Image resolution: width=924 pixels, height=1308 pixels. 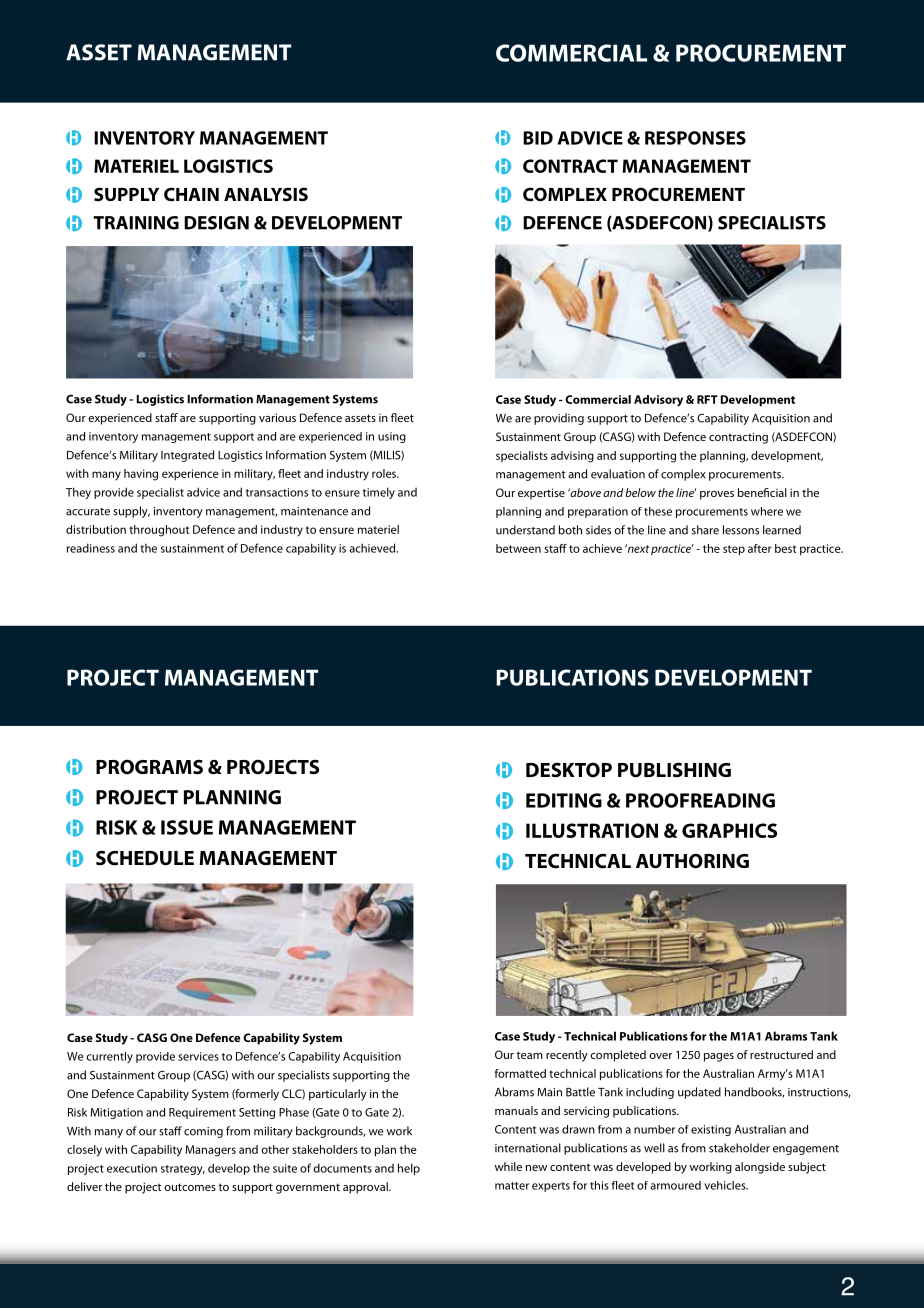 What do you see at coordinates (183, 1170) in the image?
I see `strategy` at bounding box center [183, 1170].
